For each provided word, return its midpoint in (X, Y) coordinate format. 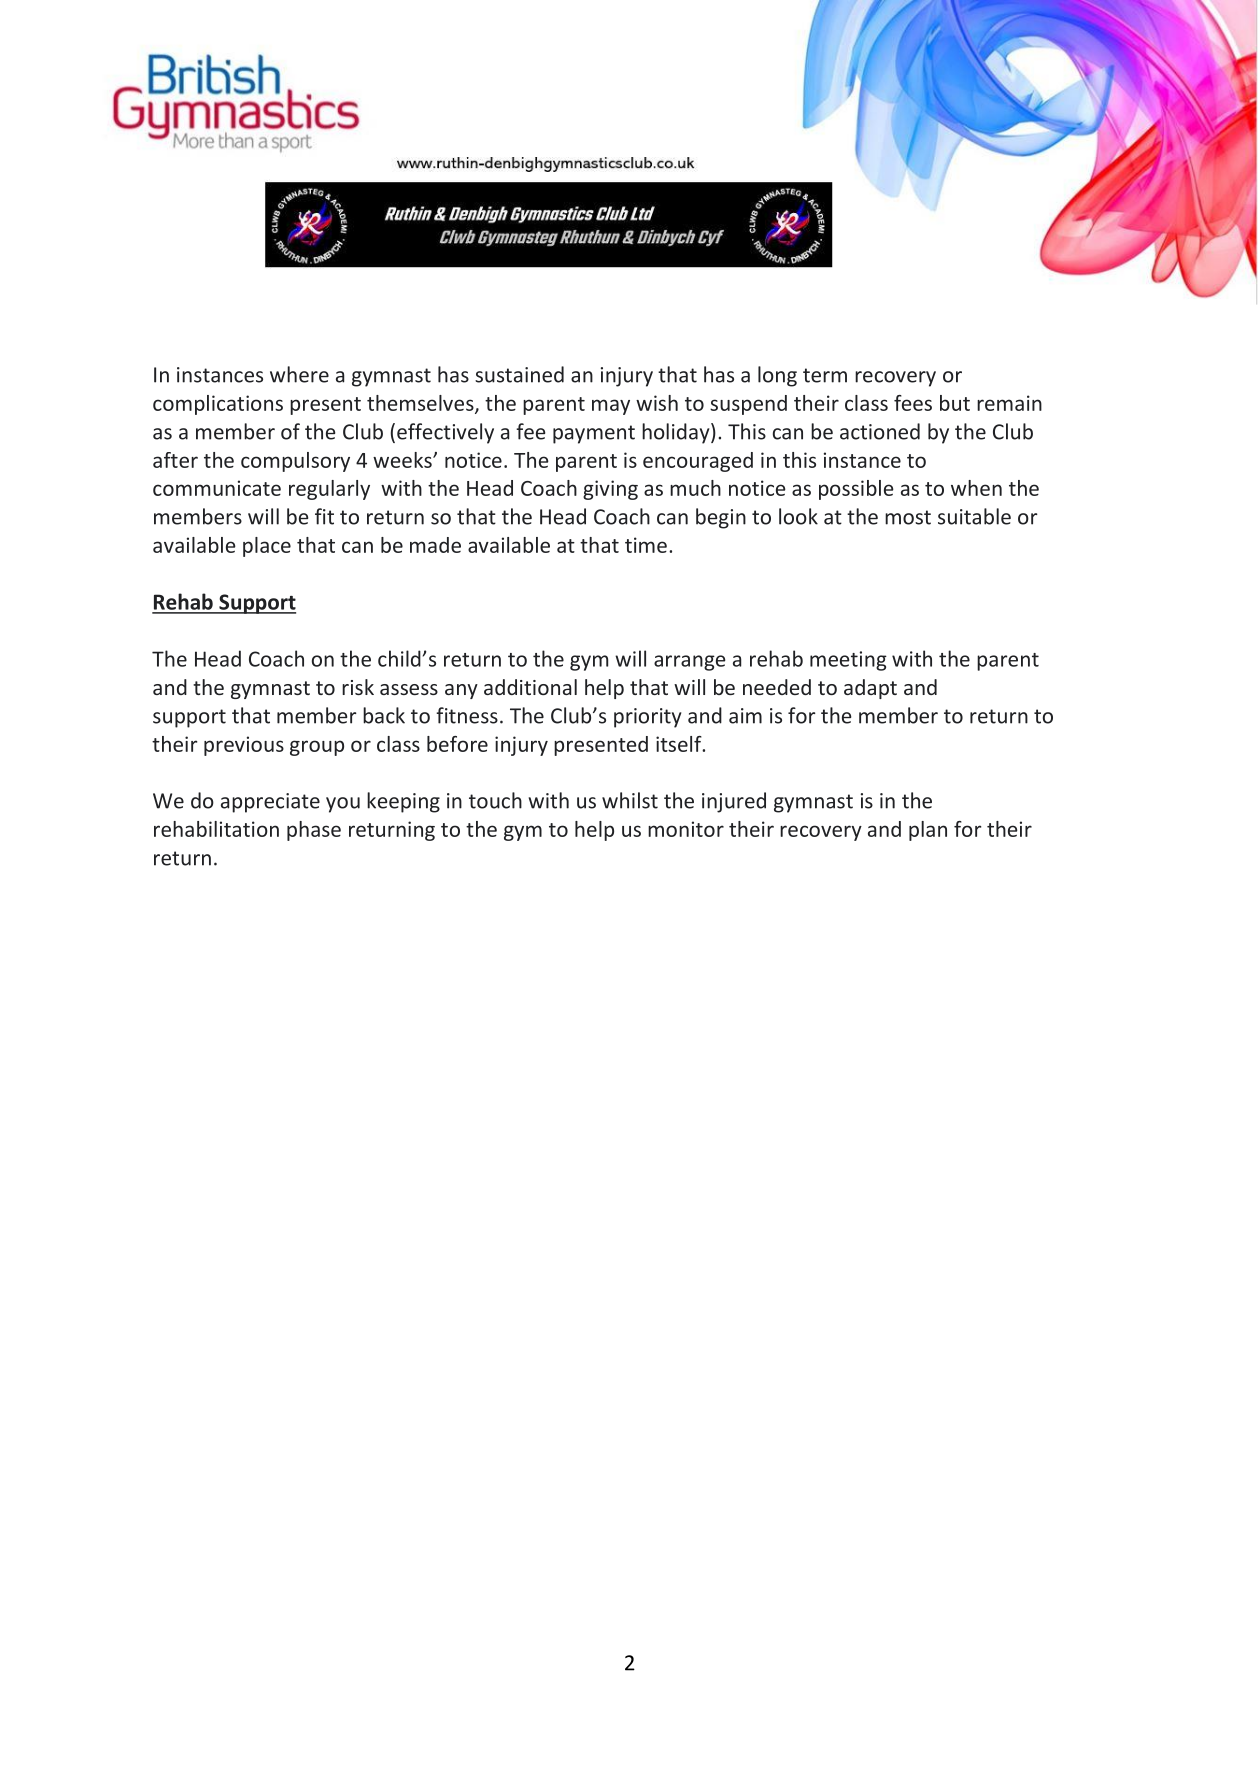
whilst (630, 800)
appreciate (270, 803)
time (646, 545)
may (611, 407)
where (299, 374)
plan (928, 831)
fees (913, 403)
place (267, 547)
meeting (848, 661)
